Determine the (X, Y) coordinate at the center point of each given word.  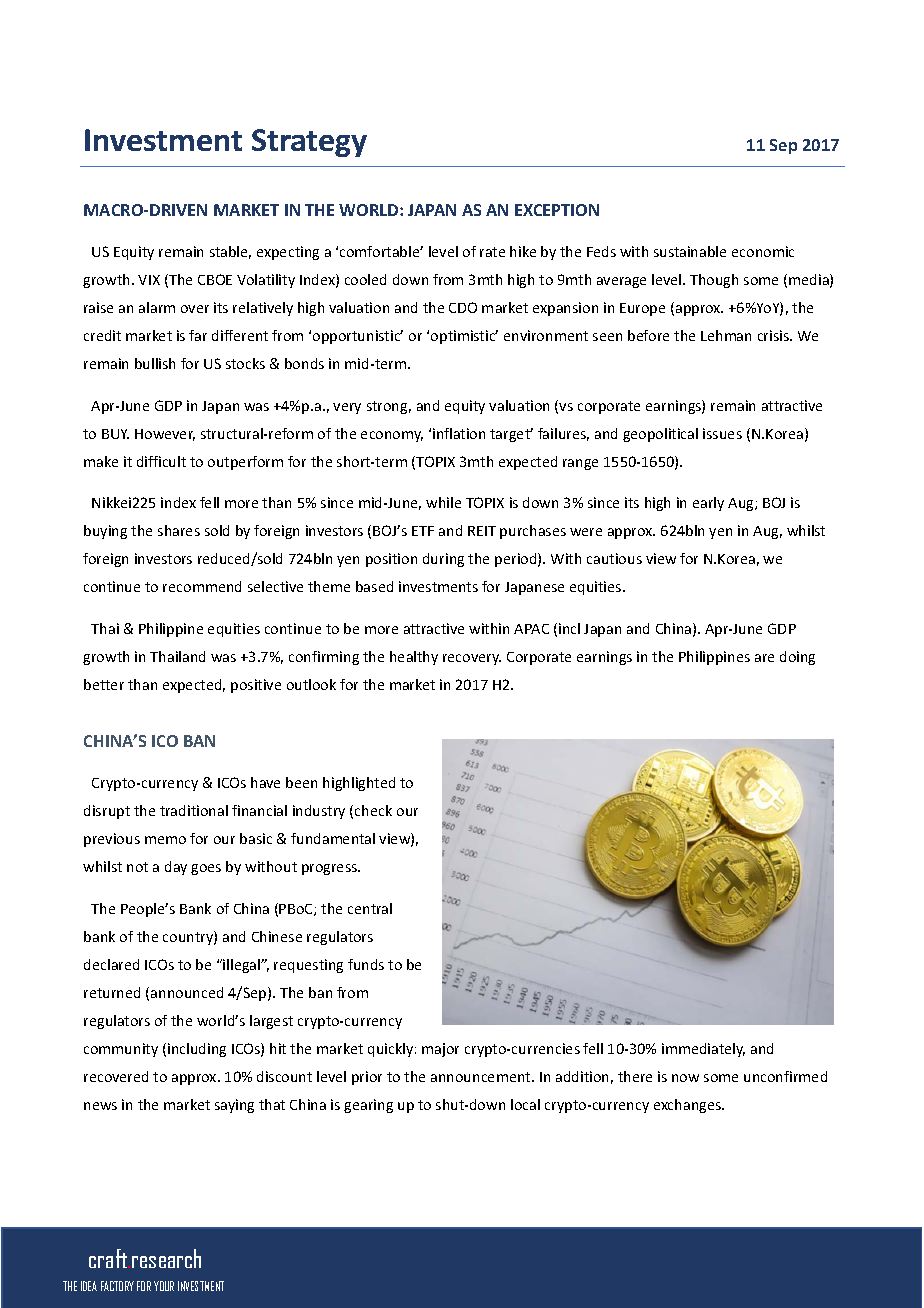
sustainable (690, 251)
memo (165, 840)
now (685, 1078)
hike (523, 251)
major (440, 1050)
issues (722, 433)
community (121, 1050)
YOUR (164, 1286)
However (165, 435)
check (373, 810)
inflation (459, 433)
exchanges (689, 1106)
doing (797, 658)
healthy (414, 658)
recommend (202, 586)
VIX (149, 280)
